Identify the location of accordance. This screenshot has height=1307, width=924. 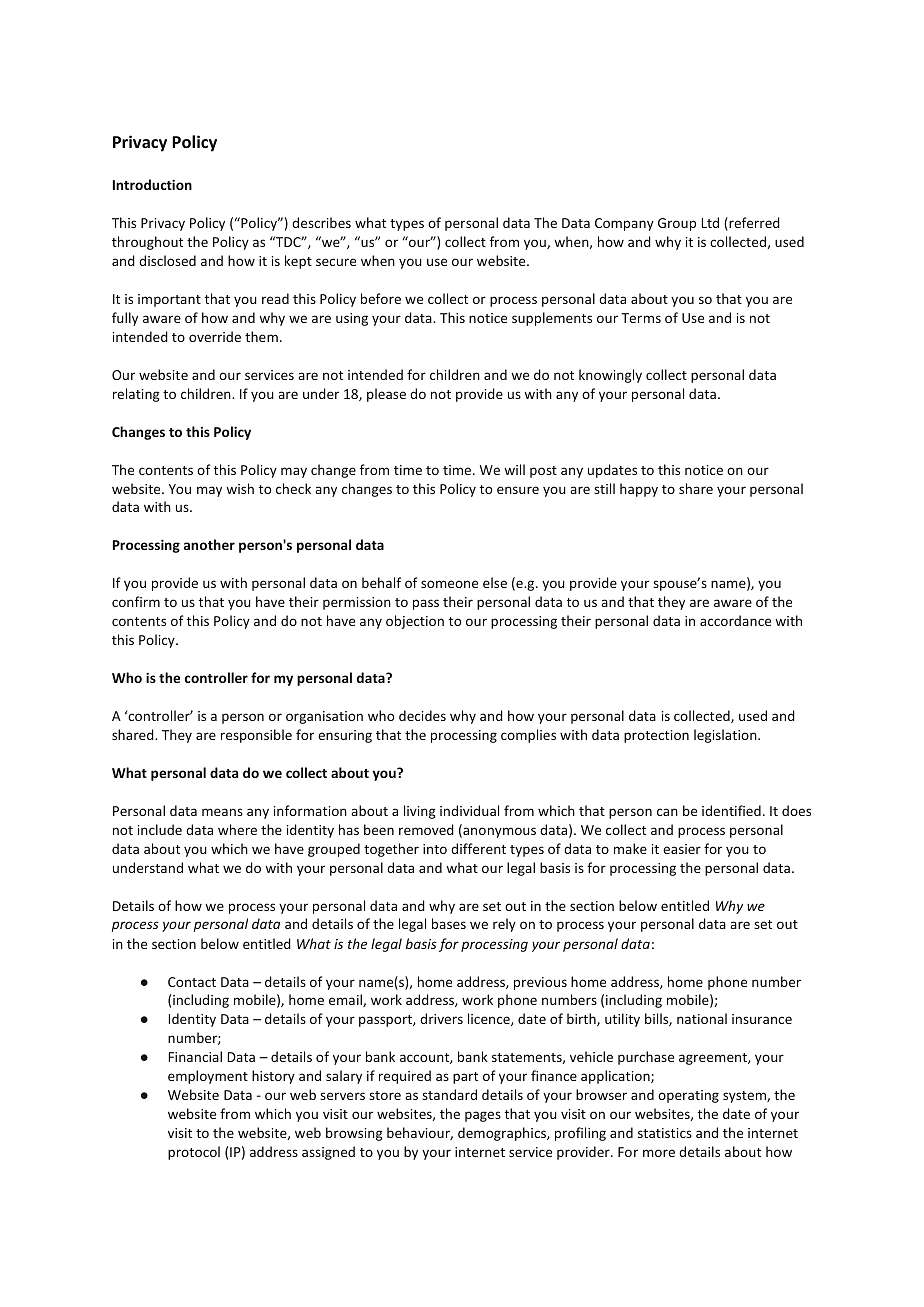
(735, 620).
